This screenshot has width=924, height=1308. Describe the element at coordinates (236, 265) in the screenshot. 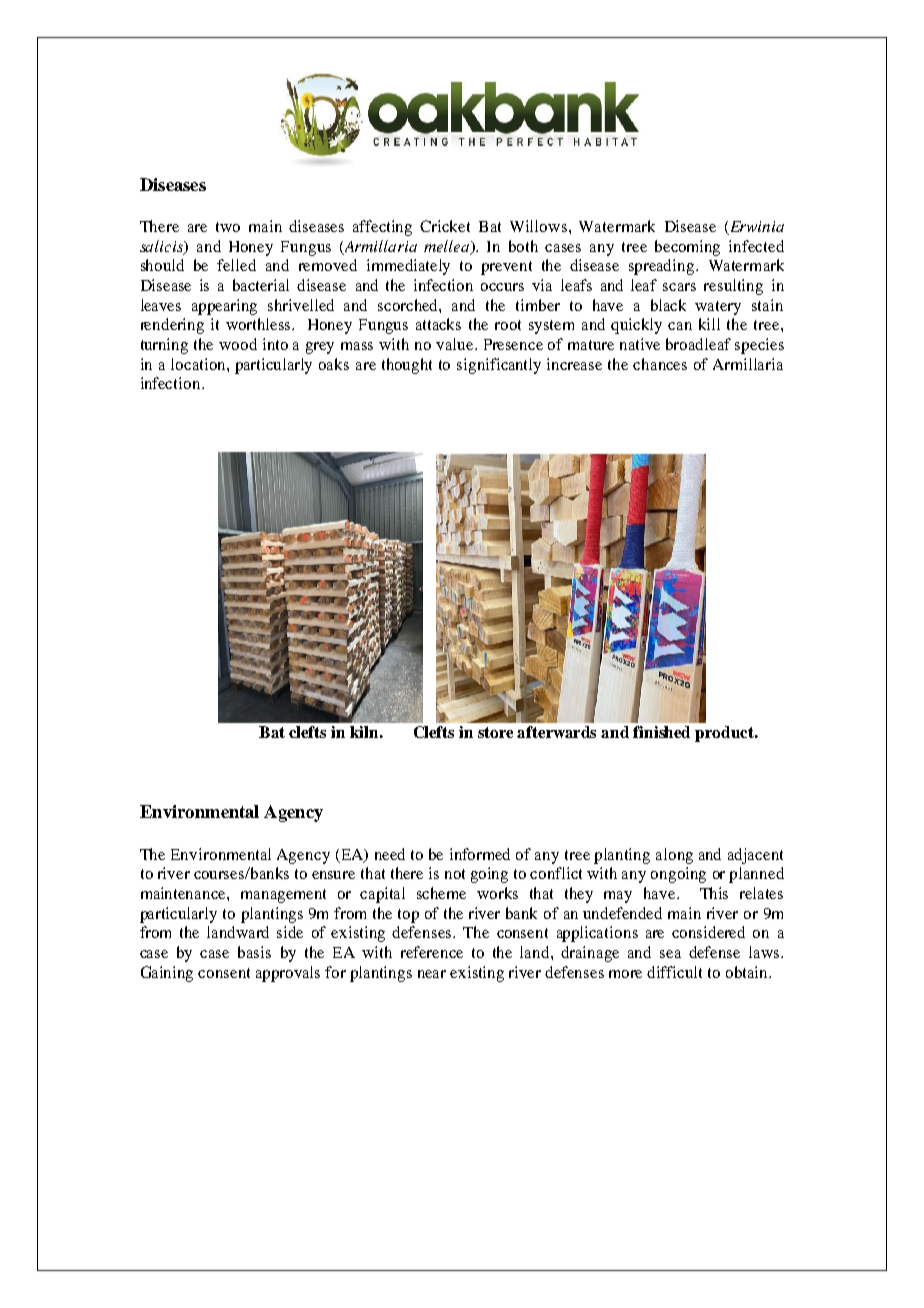

I see `felled` at that location.
